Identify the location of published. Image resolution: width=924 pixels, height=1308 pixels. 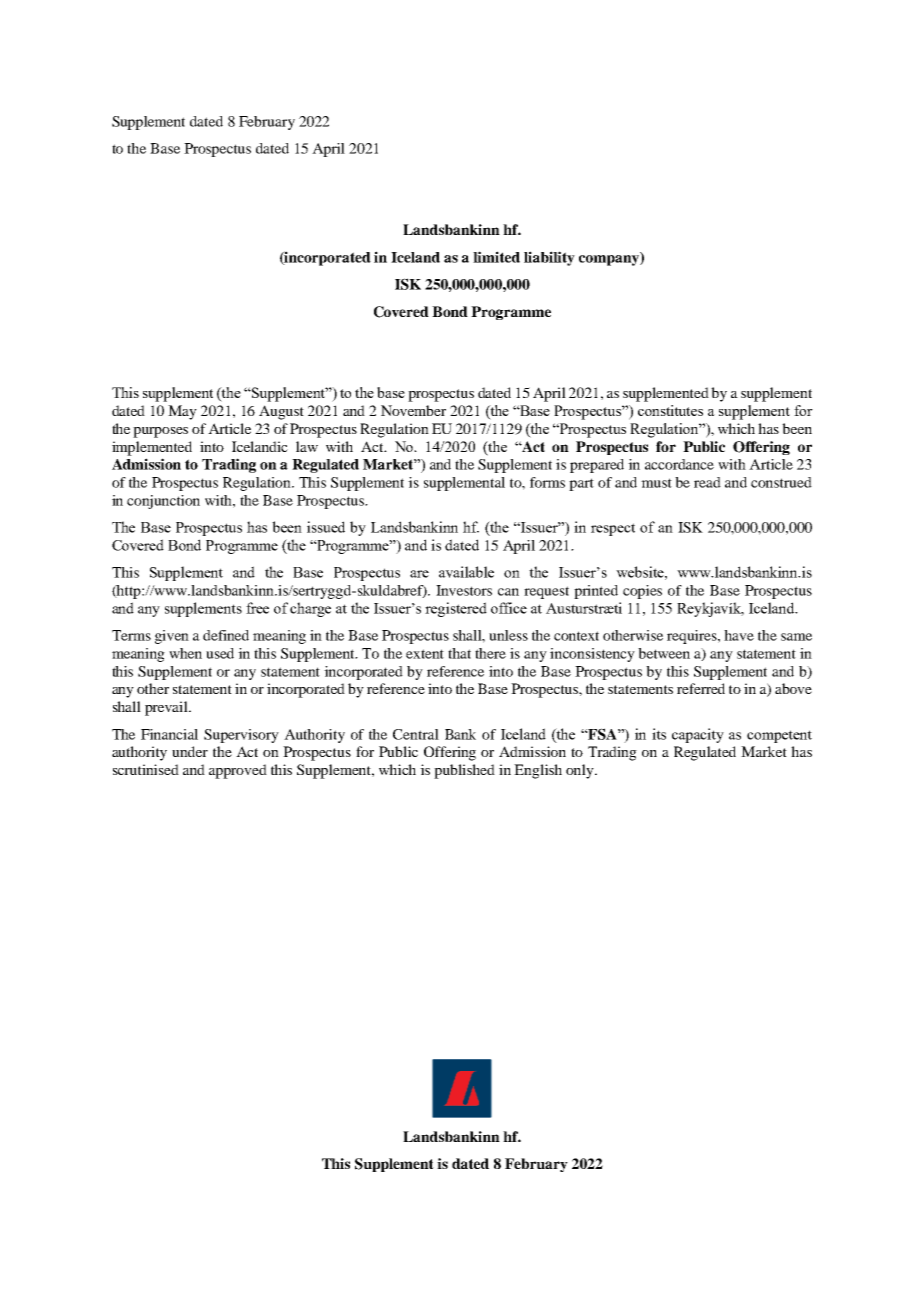
(464, 771).
